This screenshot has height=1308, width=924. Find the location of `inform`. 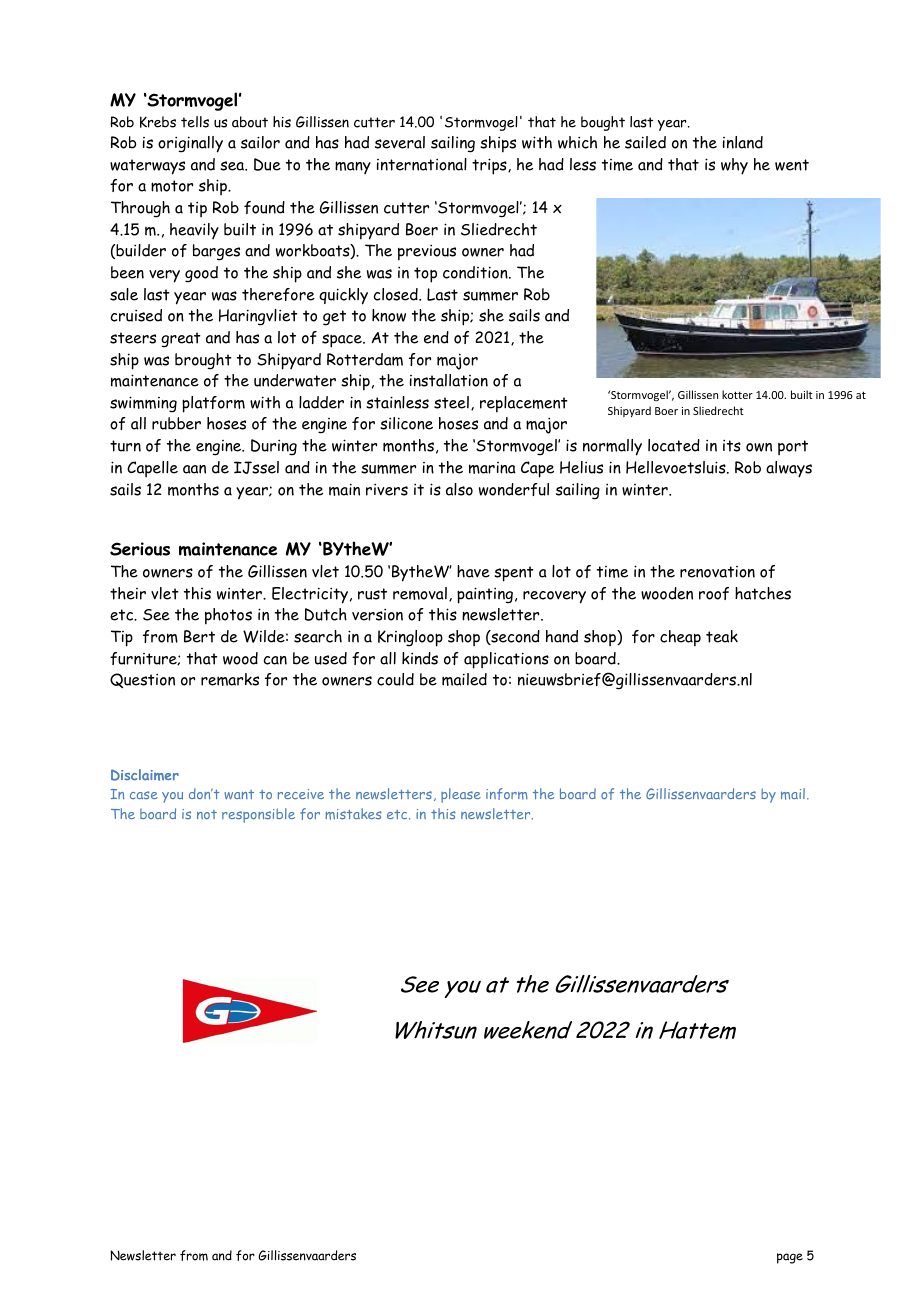

inform is located at coordinates (507, 794).
